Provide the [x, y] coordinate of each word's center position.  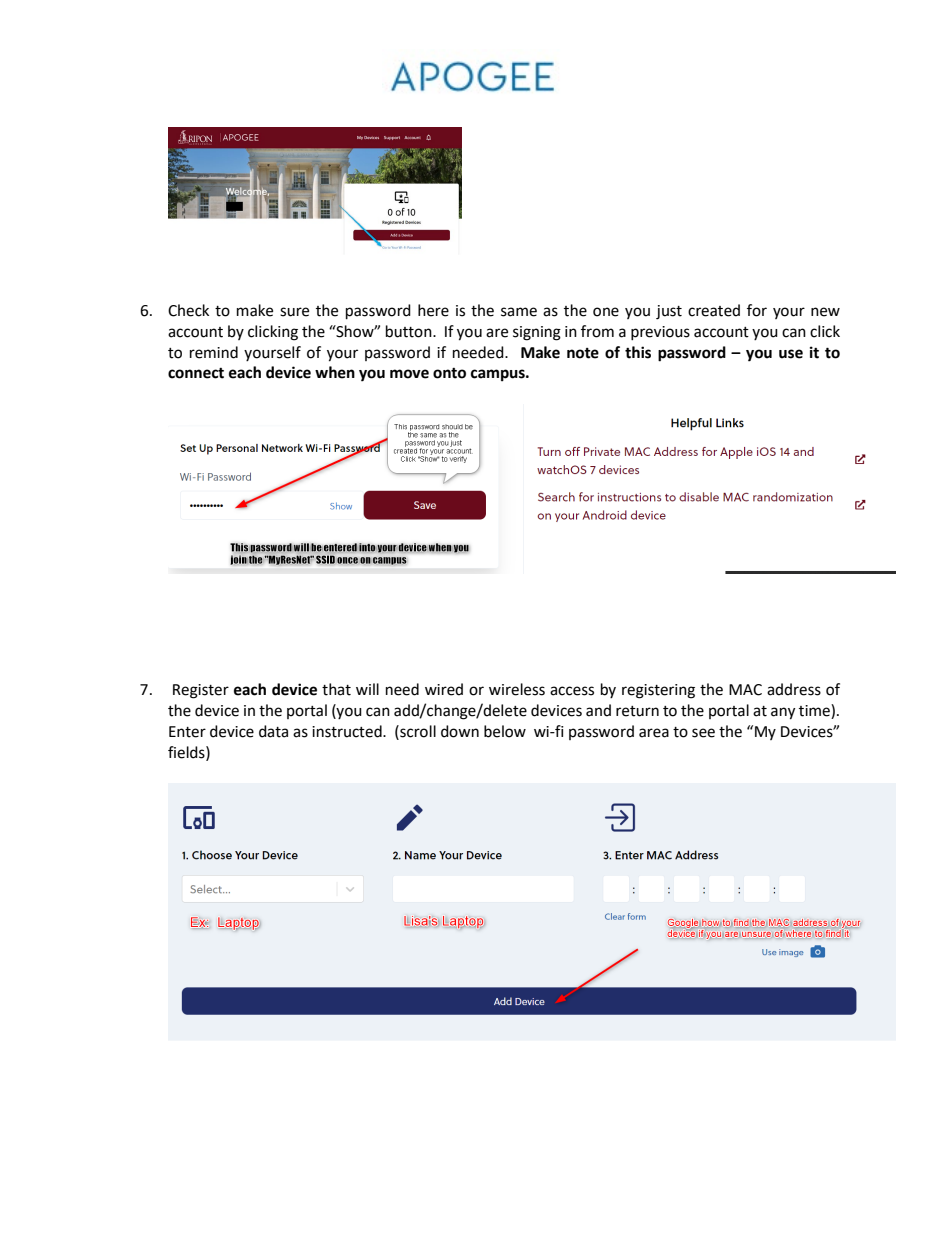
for [757, 310]
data [273, 731]
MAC [745, 690]
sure [294, 312]
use [791, 354]
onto [449, 373]
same [519, 312]
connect [196, 373]
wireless [517, 689]
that [336, 689]
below [505, 731]
